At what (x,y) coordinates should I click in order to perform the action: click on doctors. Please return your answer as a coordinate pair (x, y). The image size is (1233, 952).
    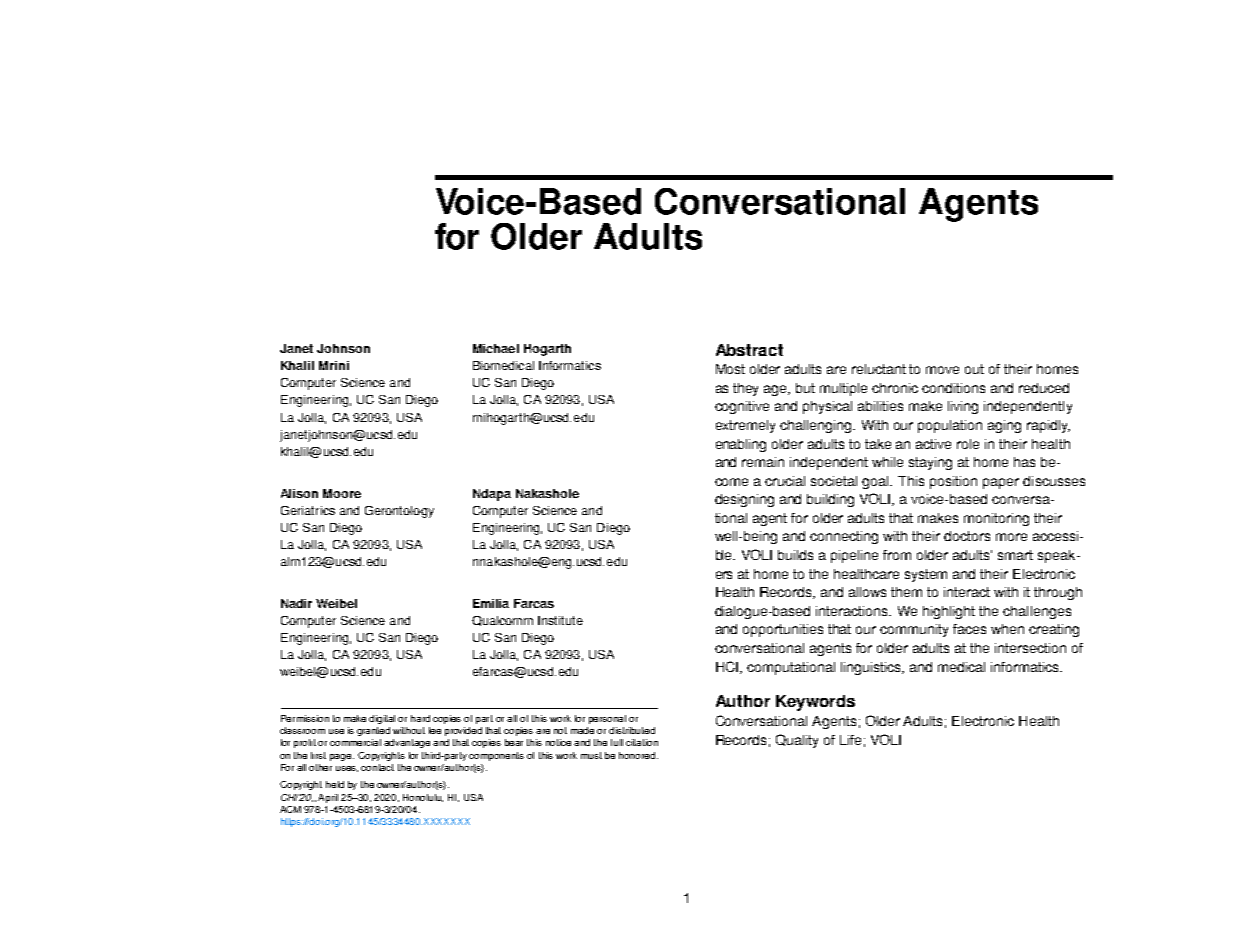
    Looking at the image, I should click on (967, 536).
